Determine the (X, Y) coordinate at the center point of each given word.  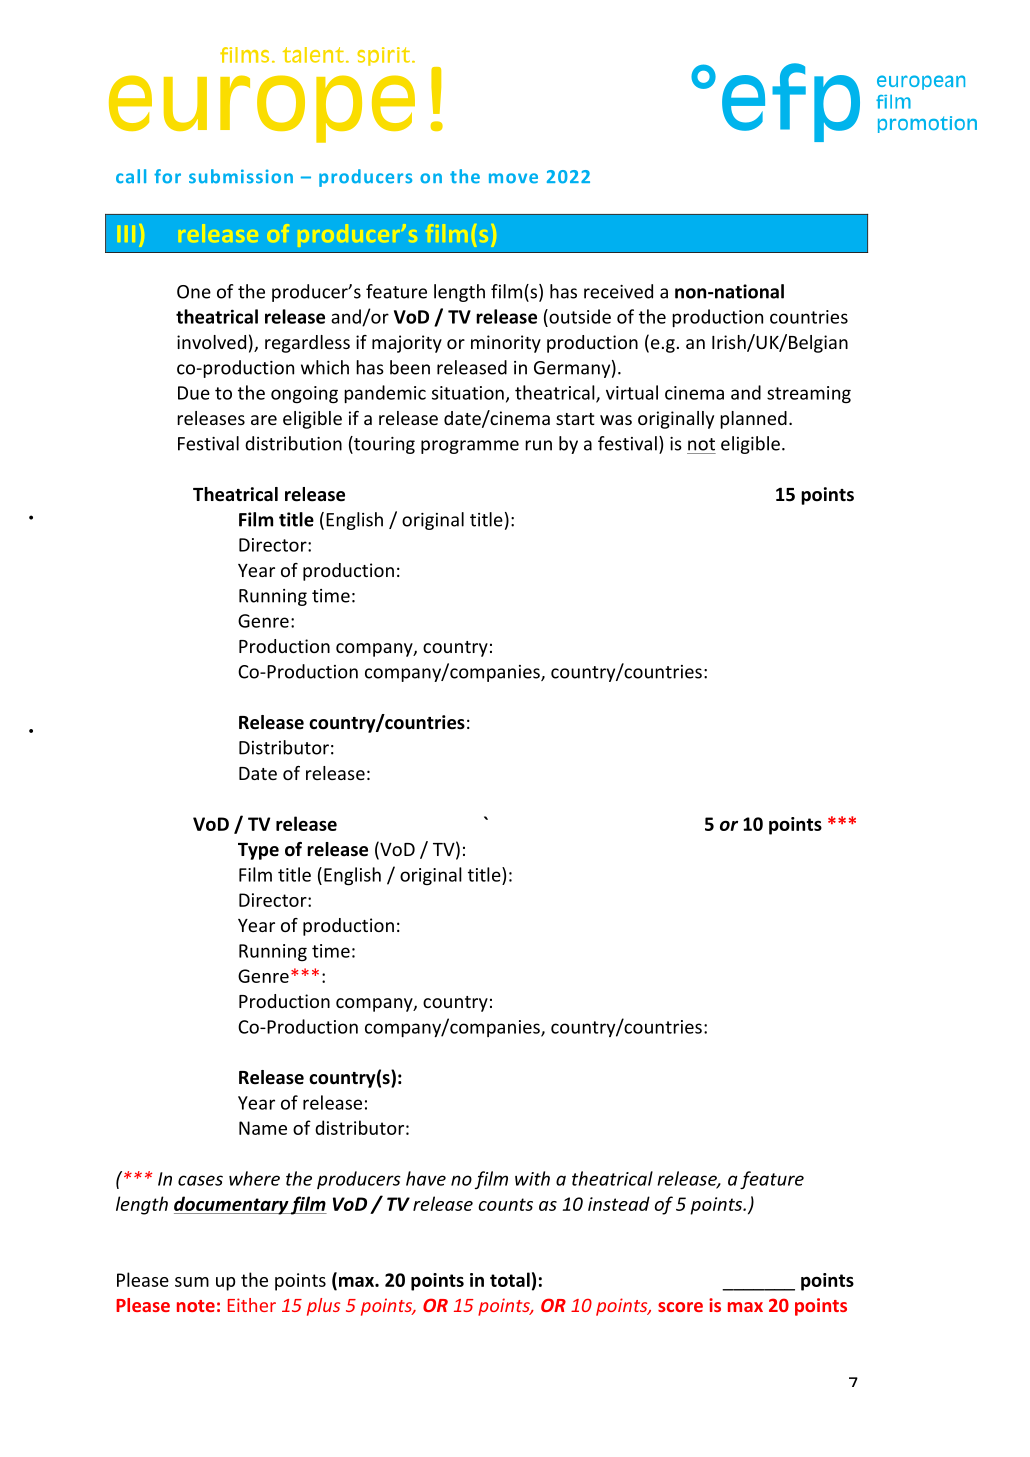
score (680, 1307)
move (513, 178)
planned (753, 420)
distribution (293, 443)
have (426, 1178)
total (510, 1279)
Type (258, 851)
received (618, 291)
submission (241, 176)
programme (470, 447)
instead (619, 1203)
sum (192, 1282)
